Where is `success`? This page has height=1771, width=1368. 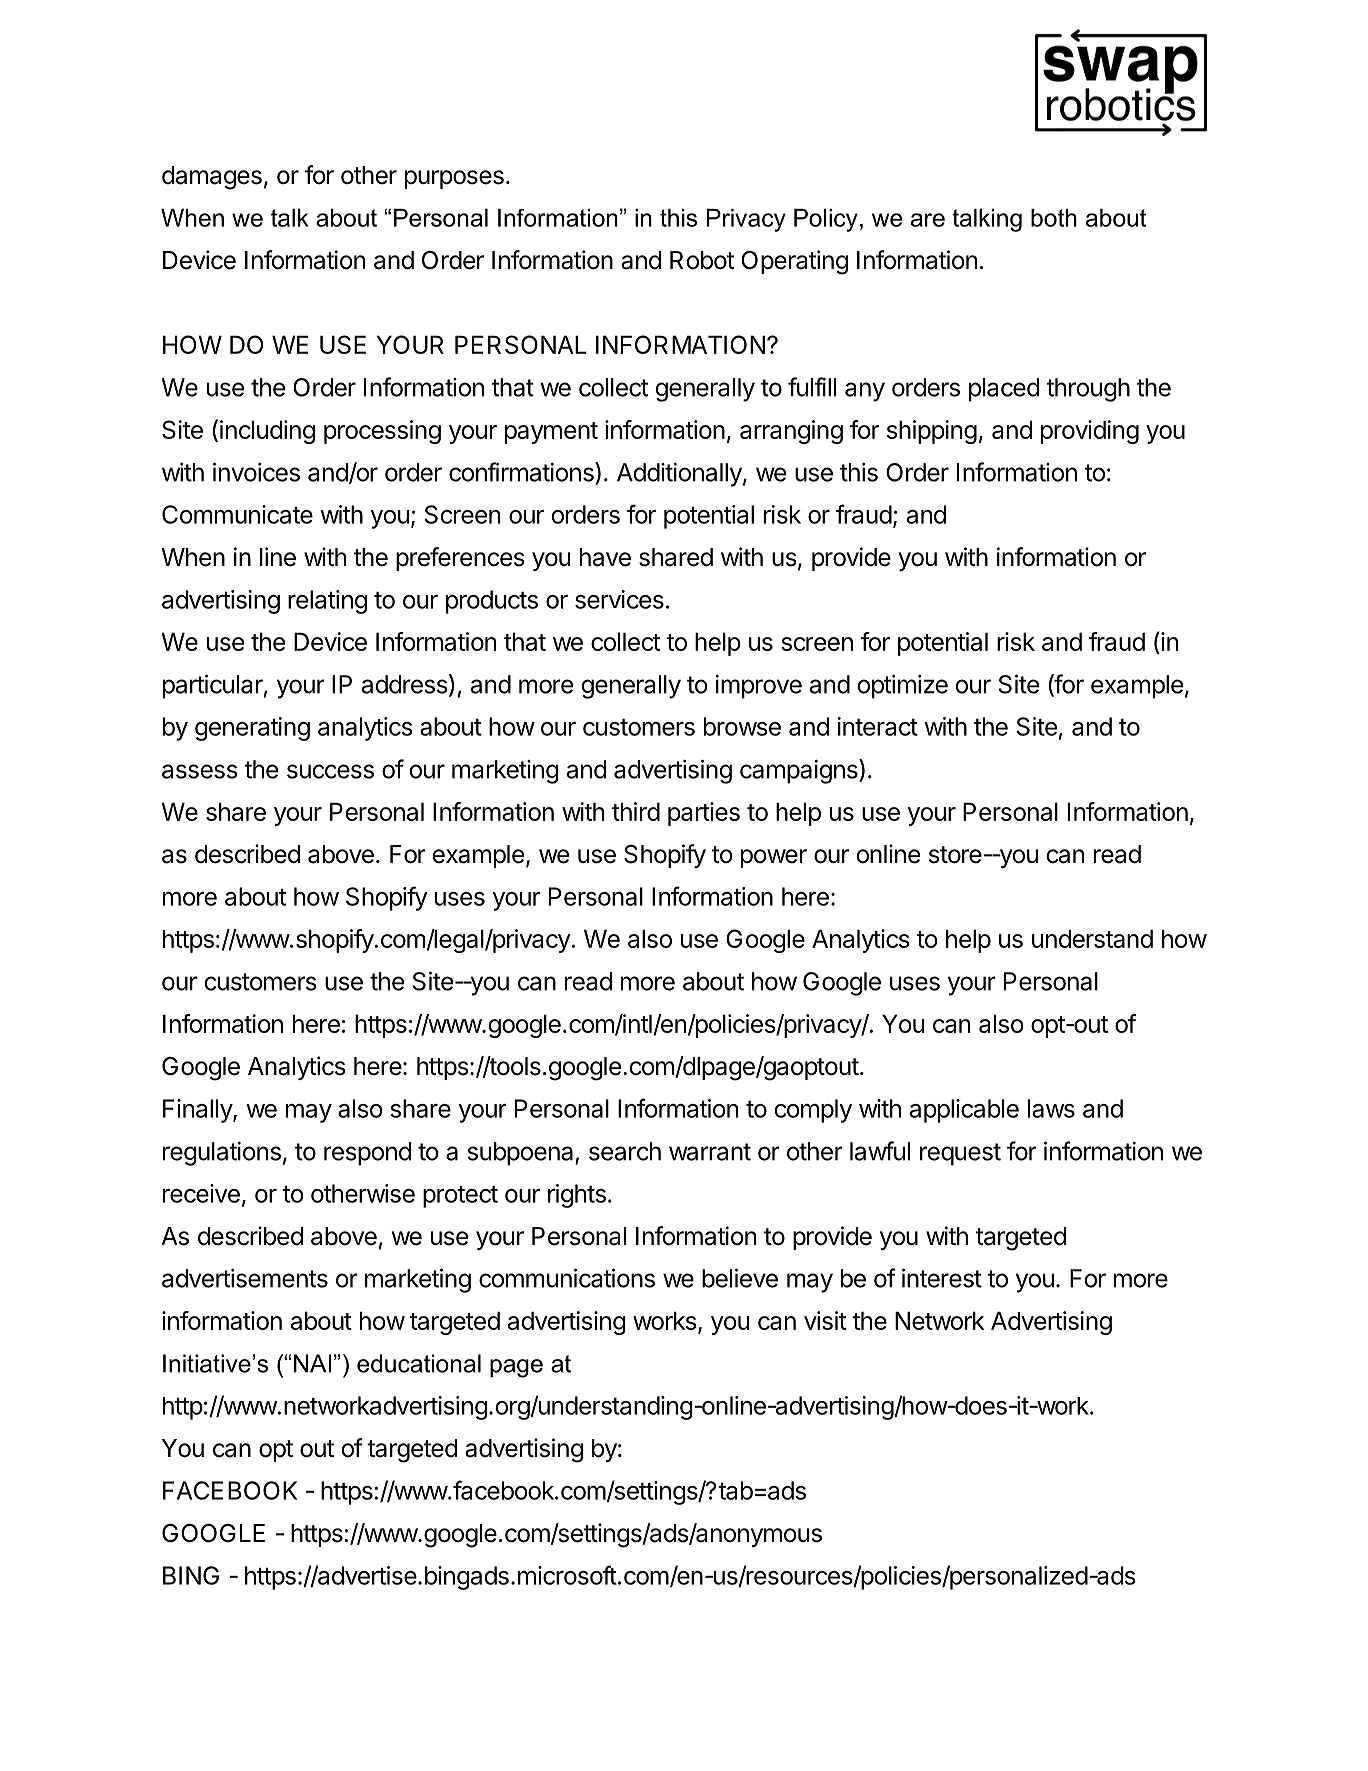 success is located at coordinates (330, 771).
